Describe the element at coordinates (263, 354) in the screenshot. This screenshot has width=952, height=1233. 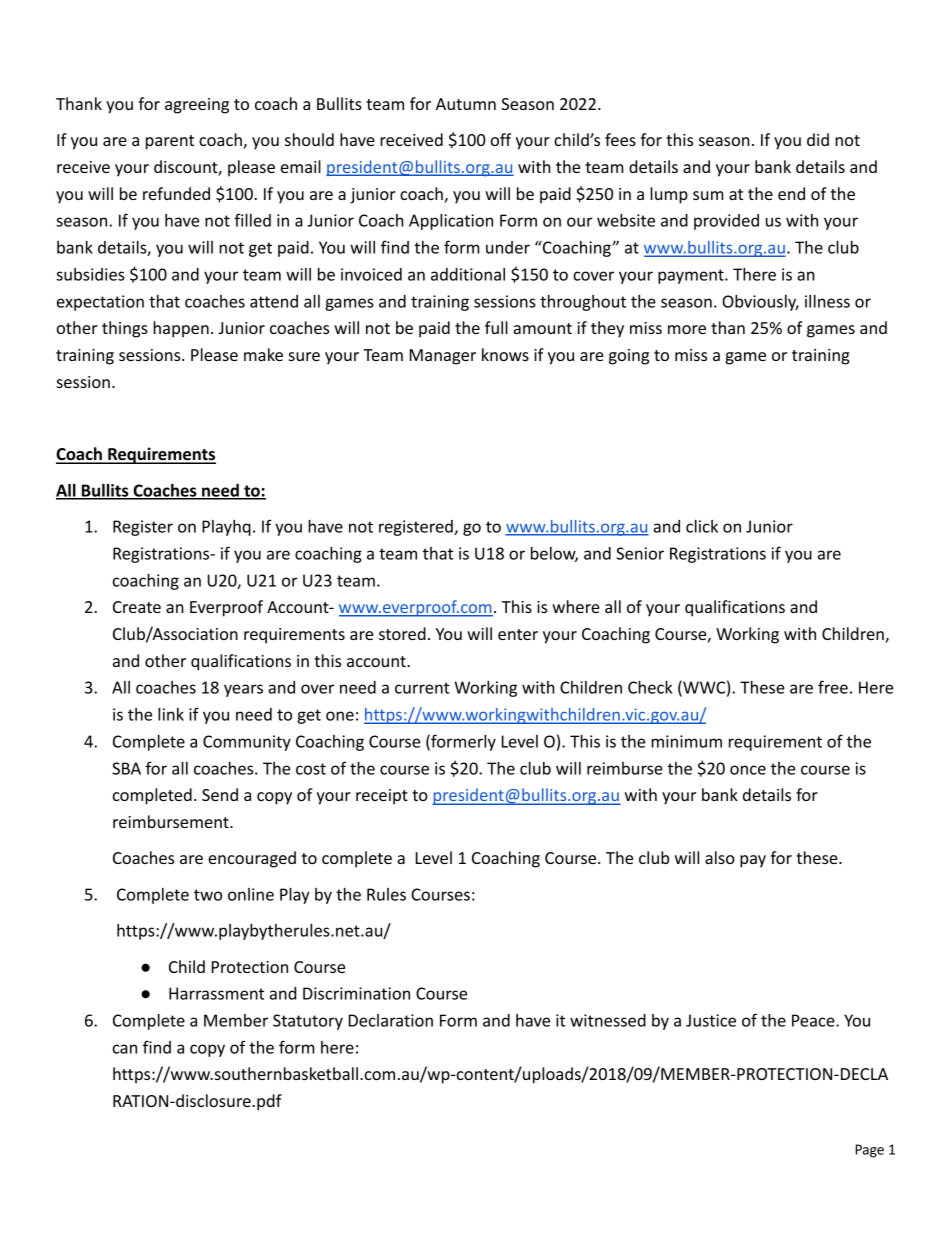
I see `make` at that location.
